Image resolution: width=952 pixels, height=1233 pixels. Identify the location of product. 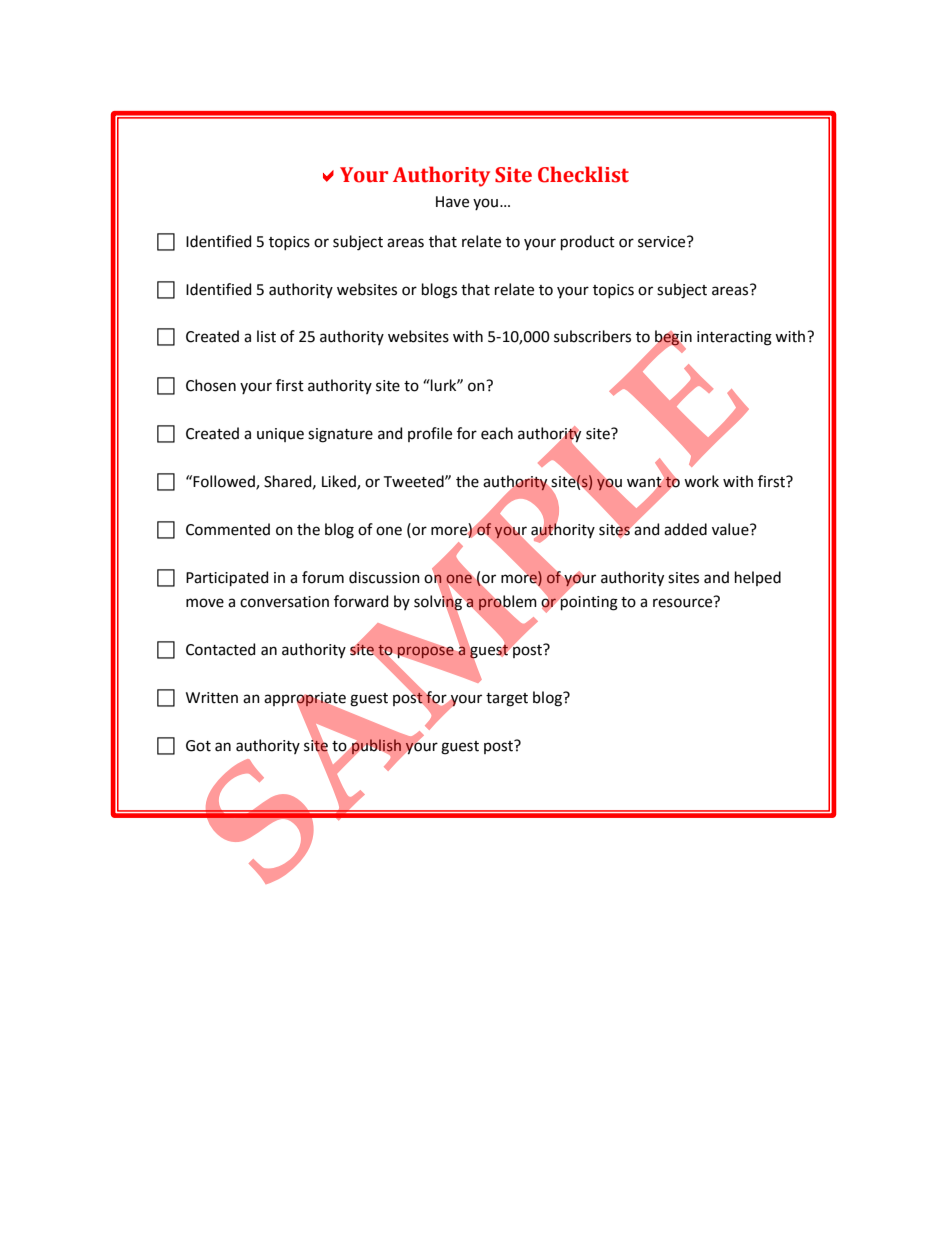
(588, 242).
